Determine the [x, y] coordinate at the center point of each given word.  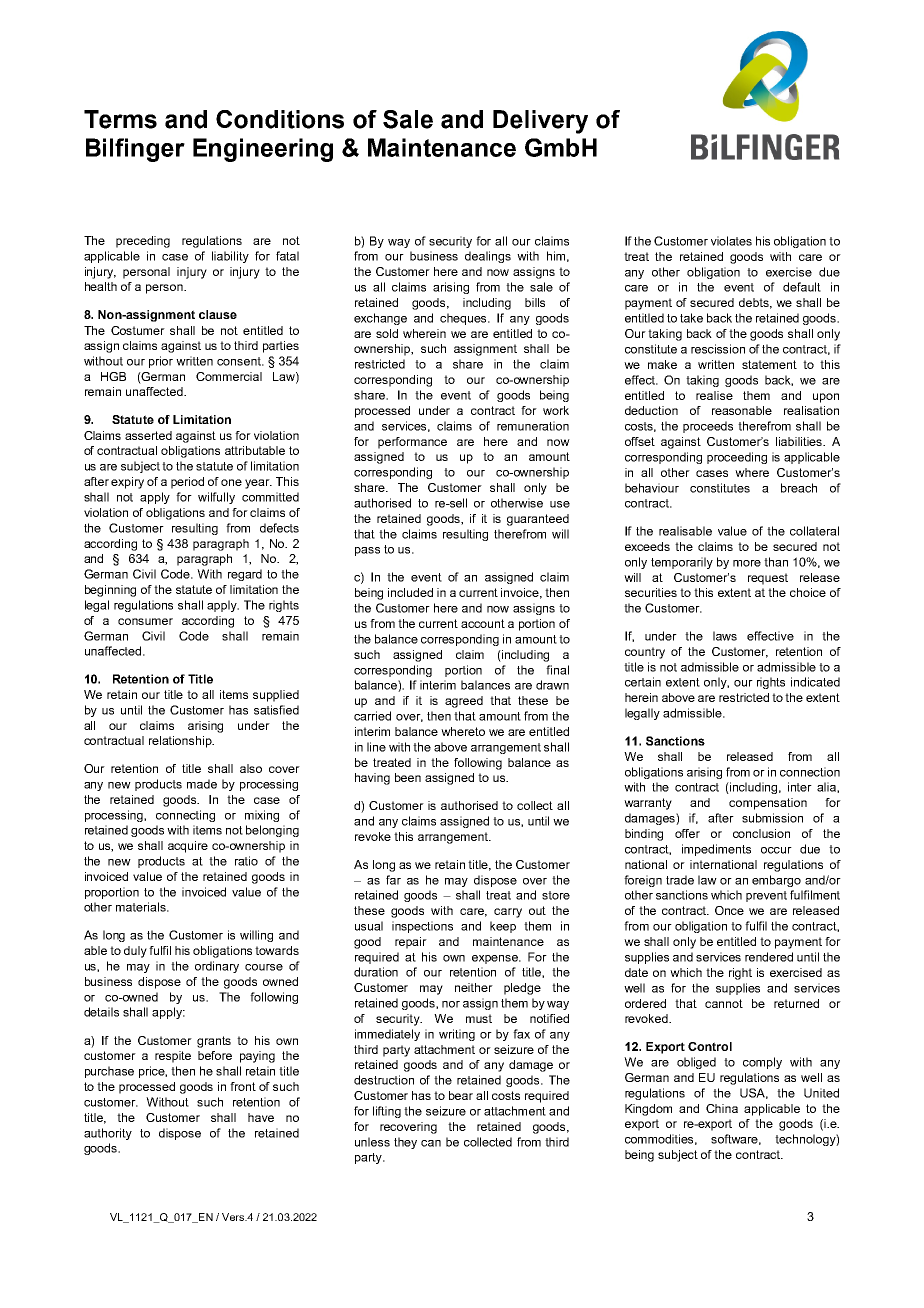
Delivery [540, 122]
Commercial [229, 376]
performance [412, 443]
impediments [716, 850]
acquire [188, 847]
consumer [145, 621]
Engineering [263, 150]
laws [725, 636]
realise [714, 395]
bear [461, 1095]
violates [731, 241]
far [393, 880]
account [483, 623]
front [243, 1086]
